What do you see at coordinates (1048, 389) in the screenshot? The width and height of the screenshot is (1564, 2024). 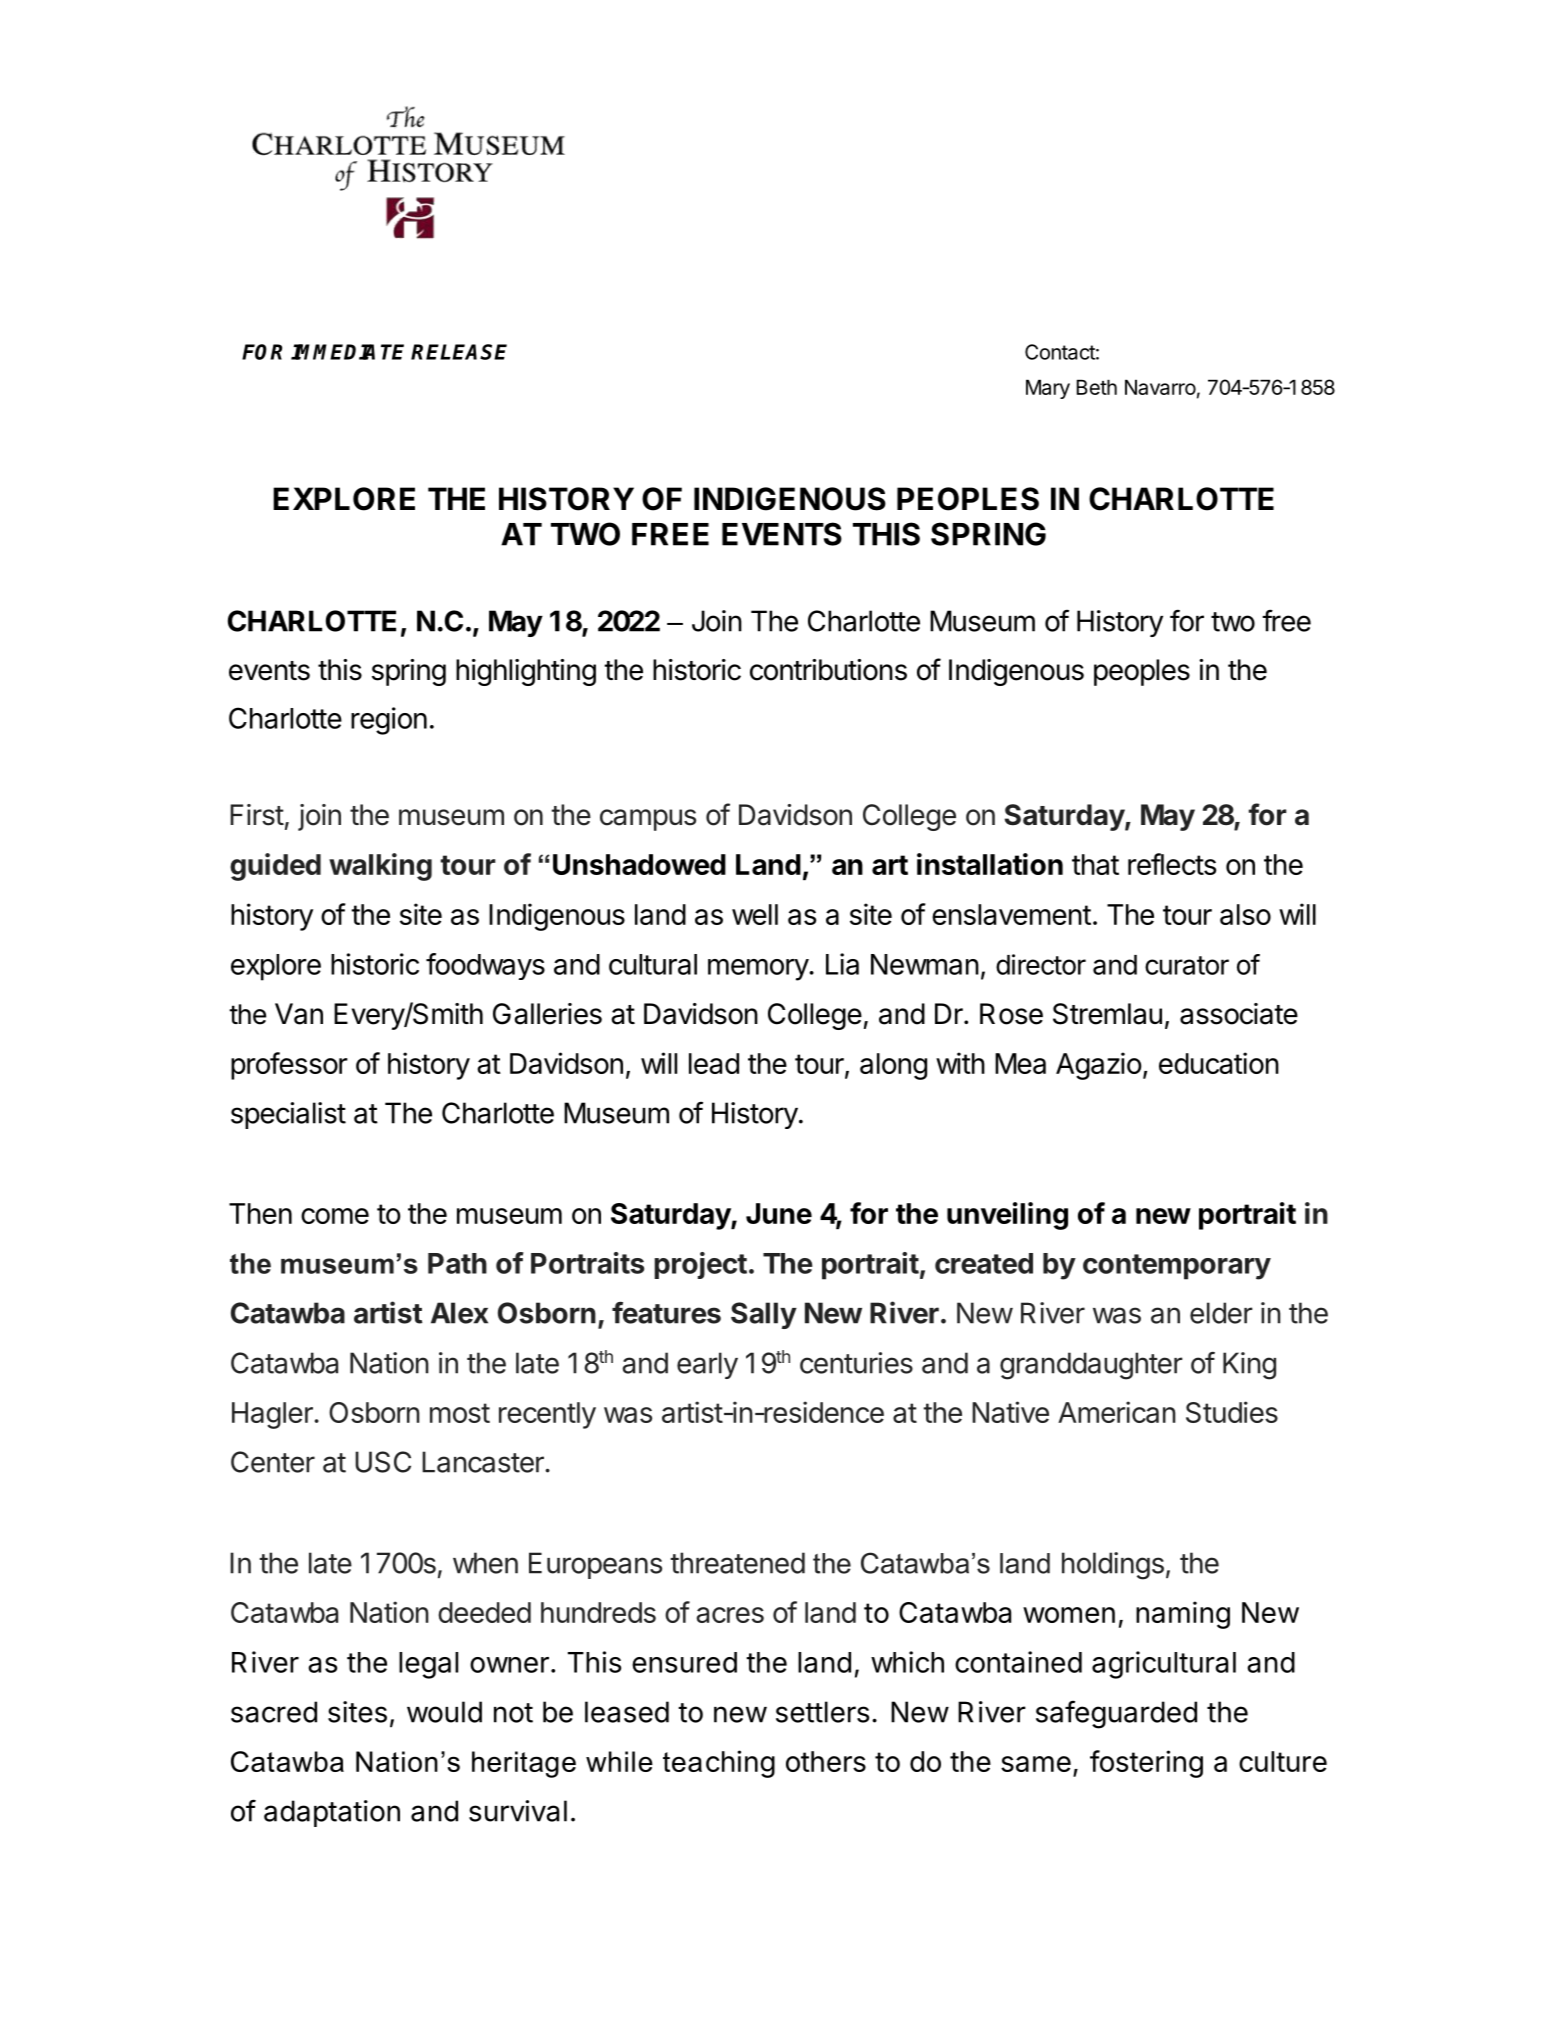 I see `Mary` at bounding box center [1048, 389].
